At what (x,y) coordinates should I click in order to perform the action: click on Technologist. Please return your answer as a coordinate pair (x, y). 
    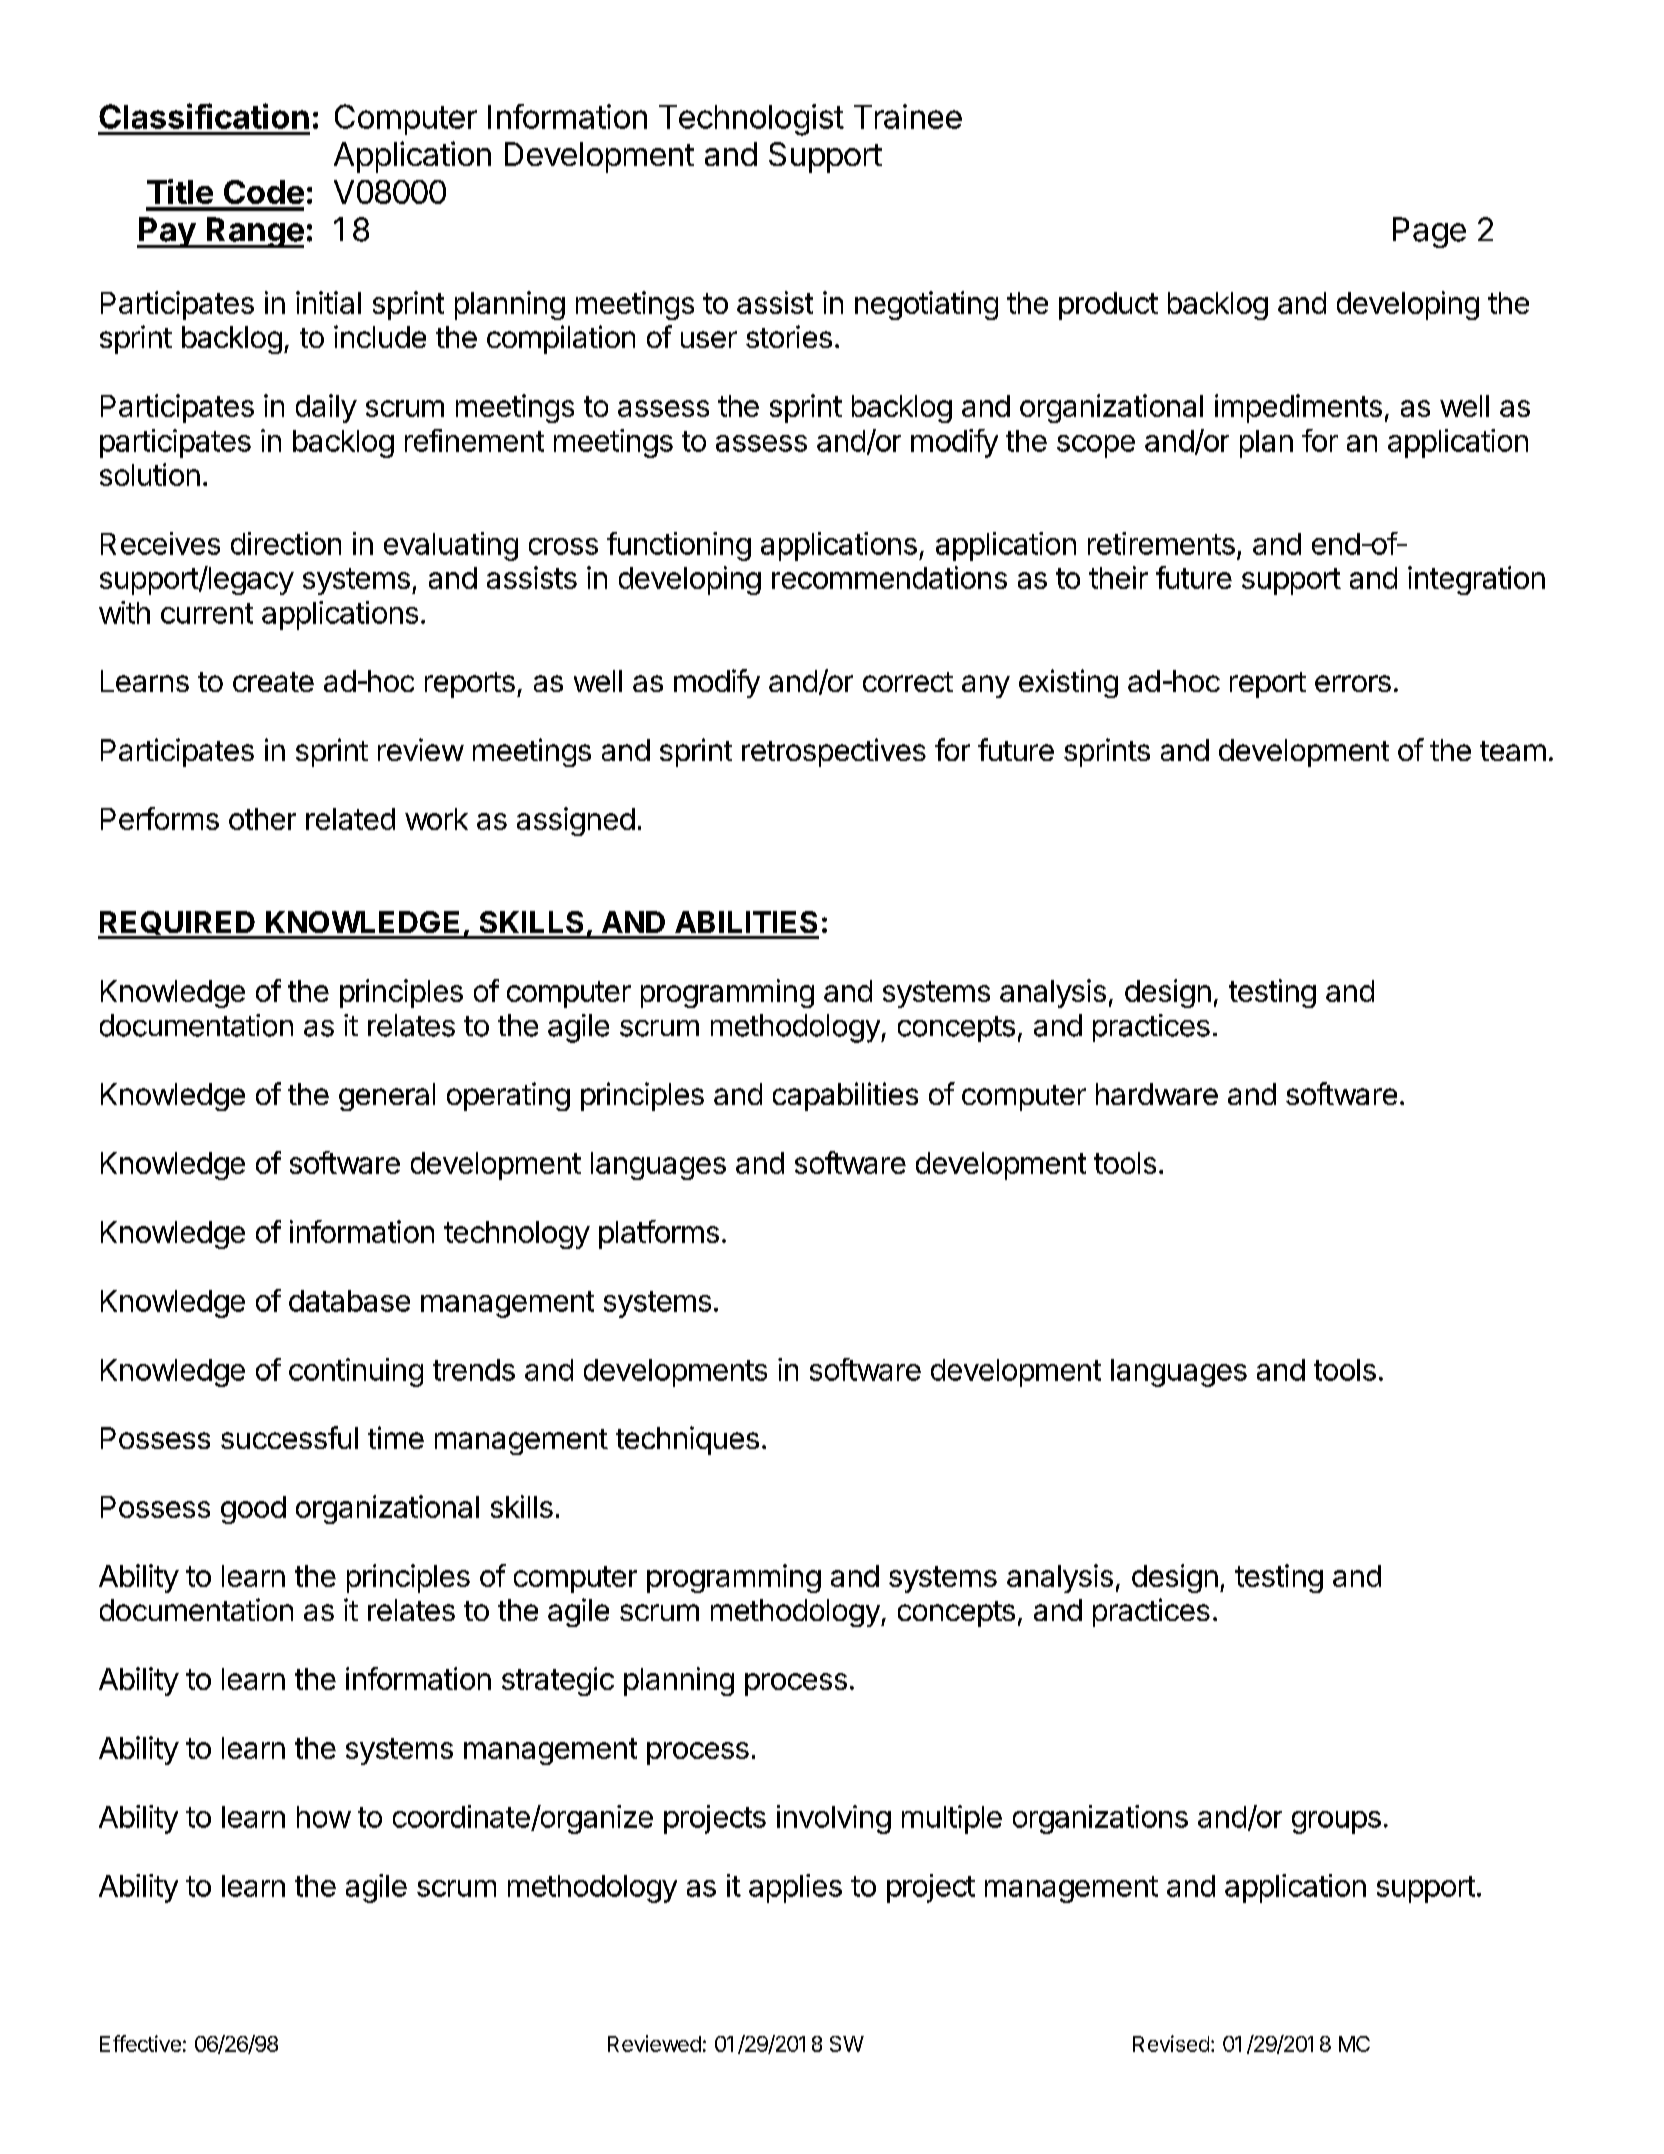
    Looking at the image, I should click on (751, 120).
